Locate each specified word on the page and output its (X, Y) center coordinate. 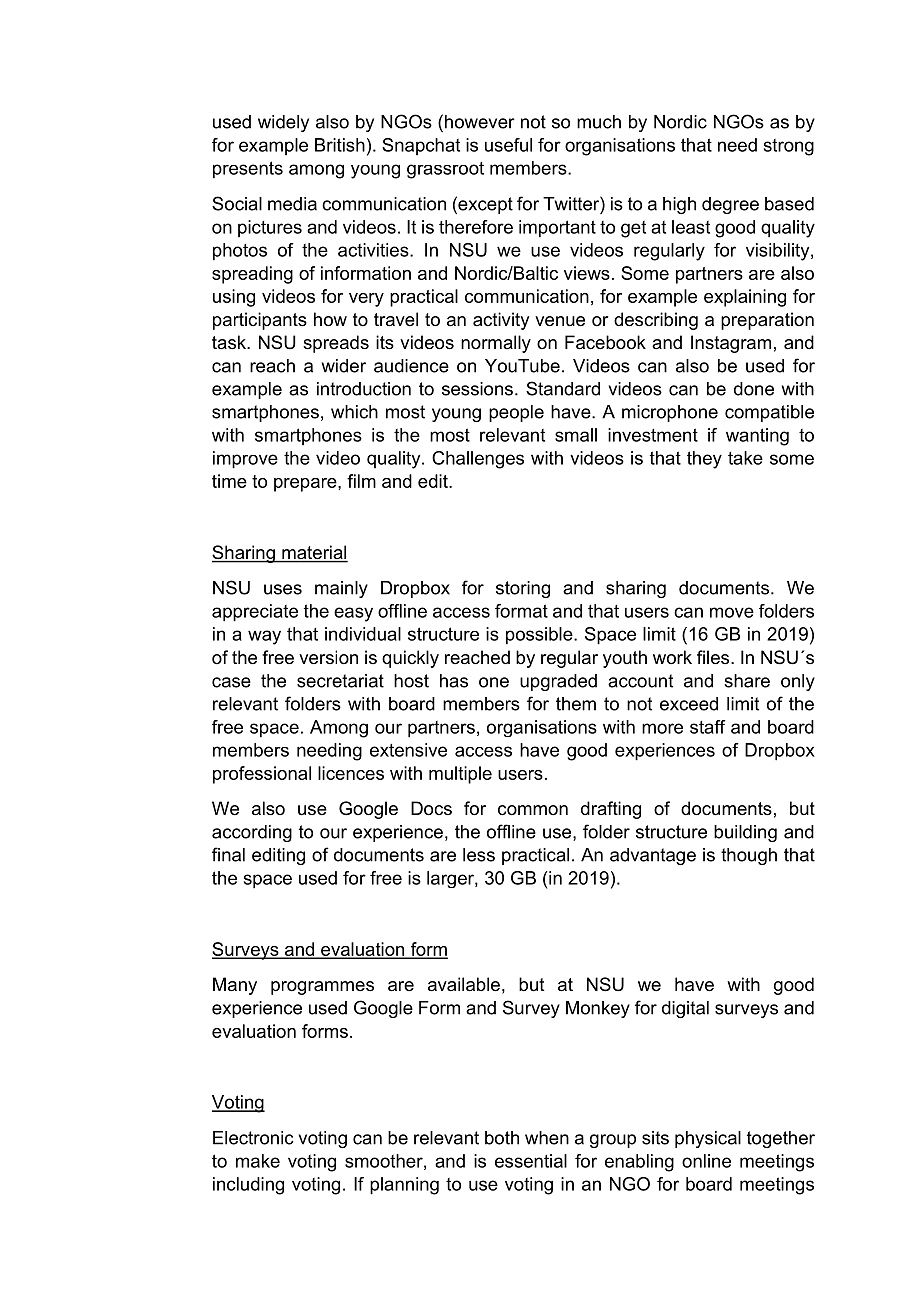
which (354, 412)
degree (730, 205)
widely (283, 123)
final (228, 854)
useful (508, 145)
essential (531, 1161)
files (714, 657)
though (749, 856)
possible (540, 636)
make (258, 1161)
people (516, 413)
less (479, 855)
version (328, 657)
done (754, 389)
